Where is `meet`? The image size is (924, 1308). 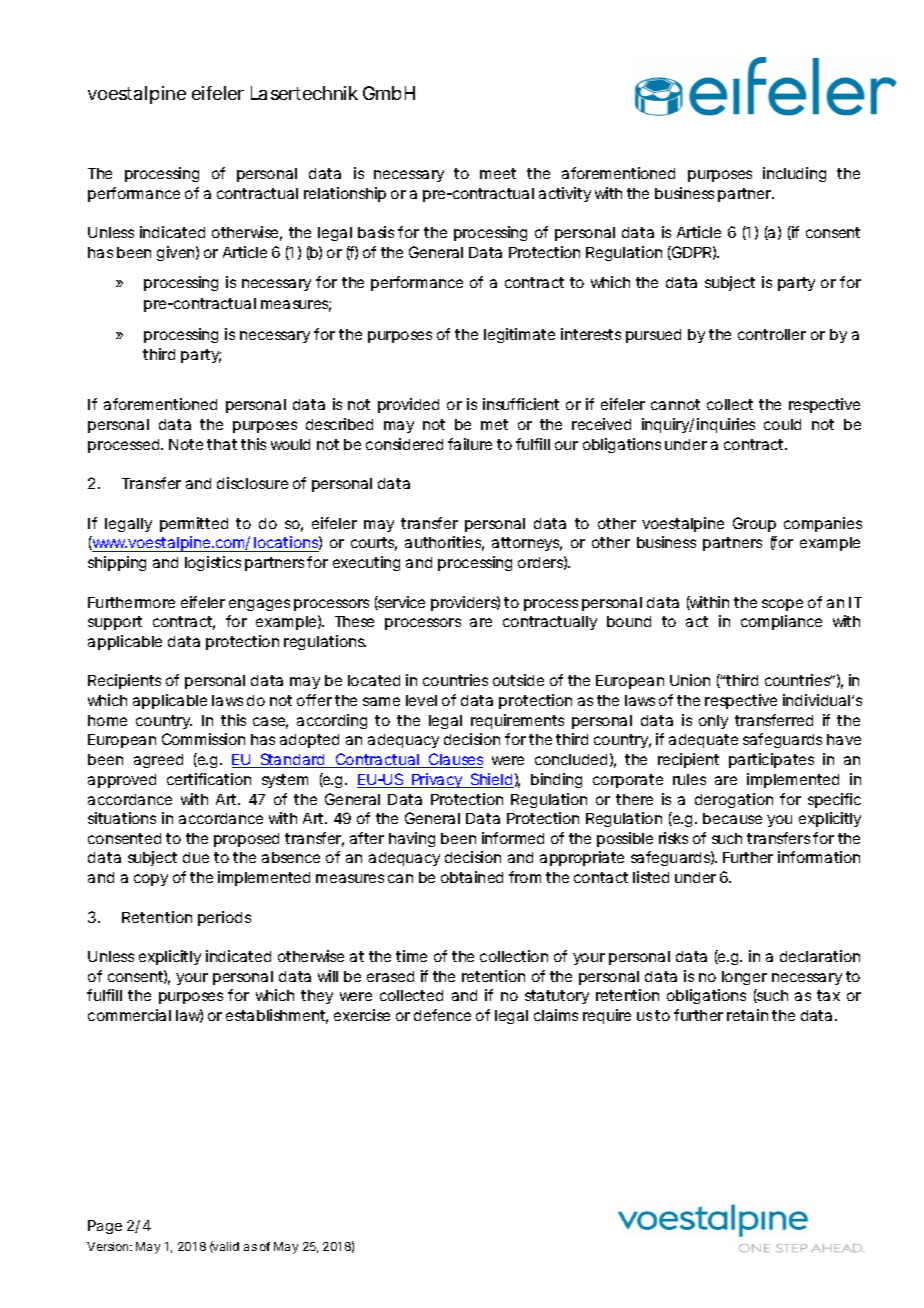
meet is located at coordinates (498, 173).
